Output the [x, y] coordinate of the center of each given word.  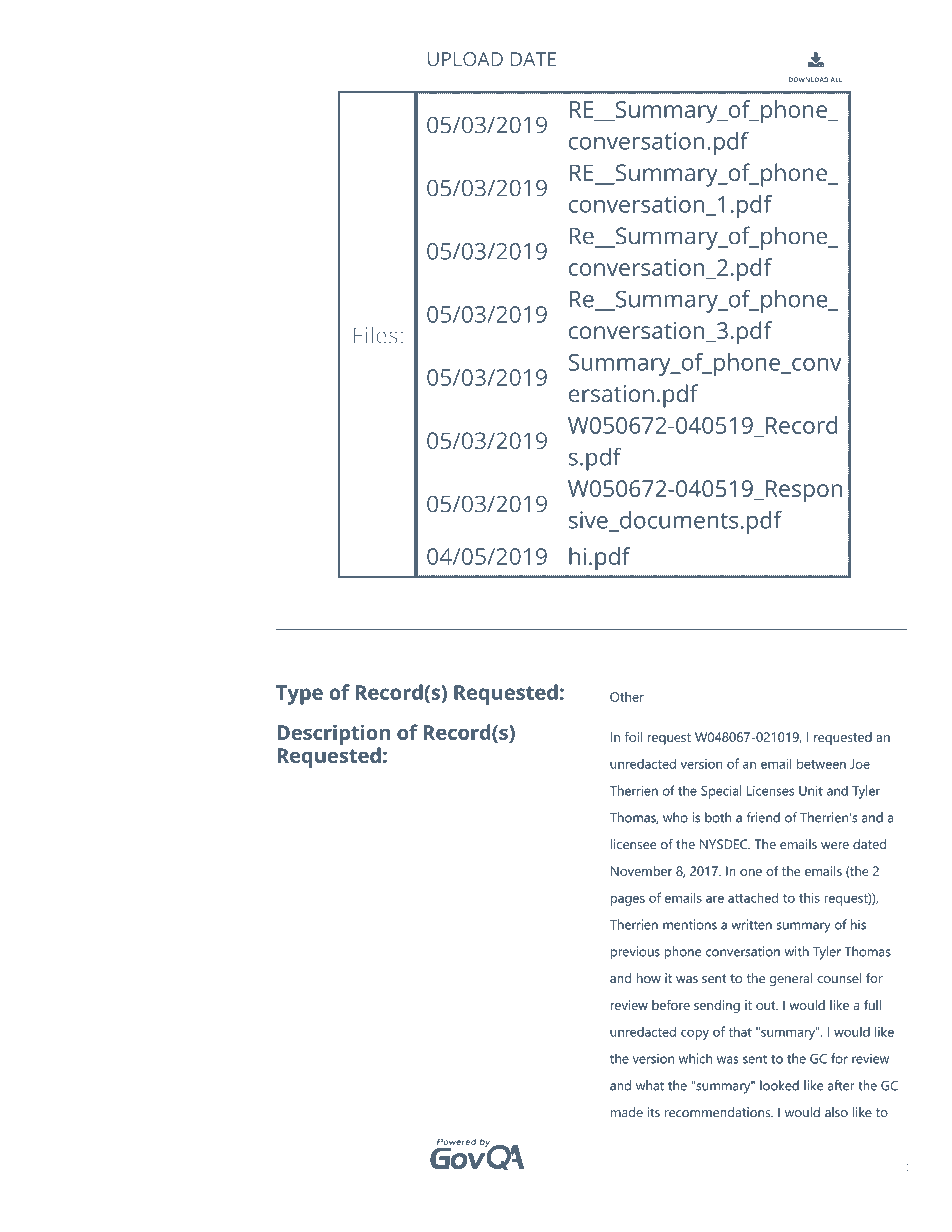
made [627, 1112]
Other [627, 697]
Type [299, 695]
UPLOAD [465, 59]
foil [633, 737]
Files [376, 335]
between [821, 763]
